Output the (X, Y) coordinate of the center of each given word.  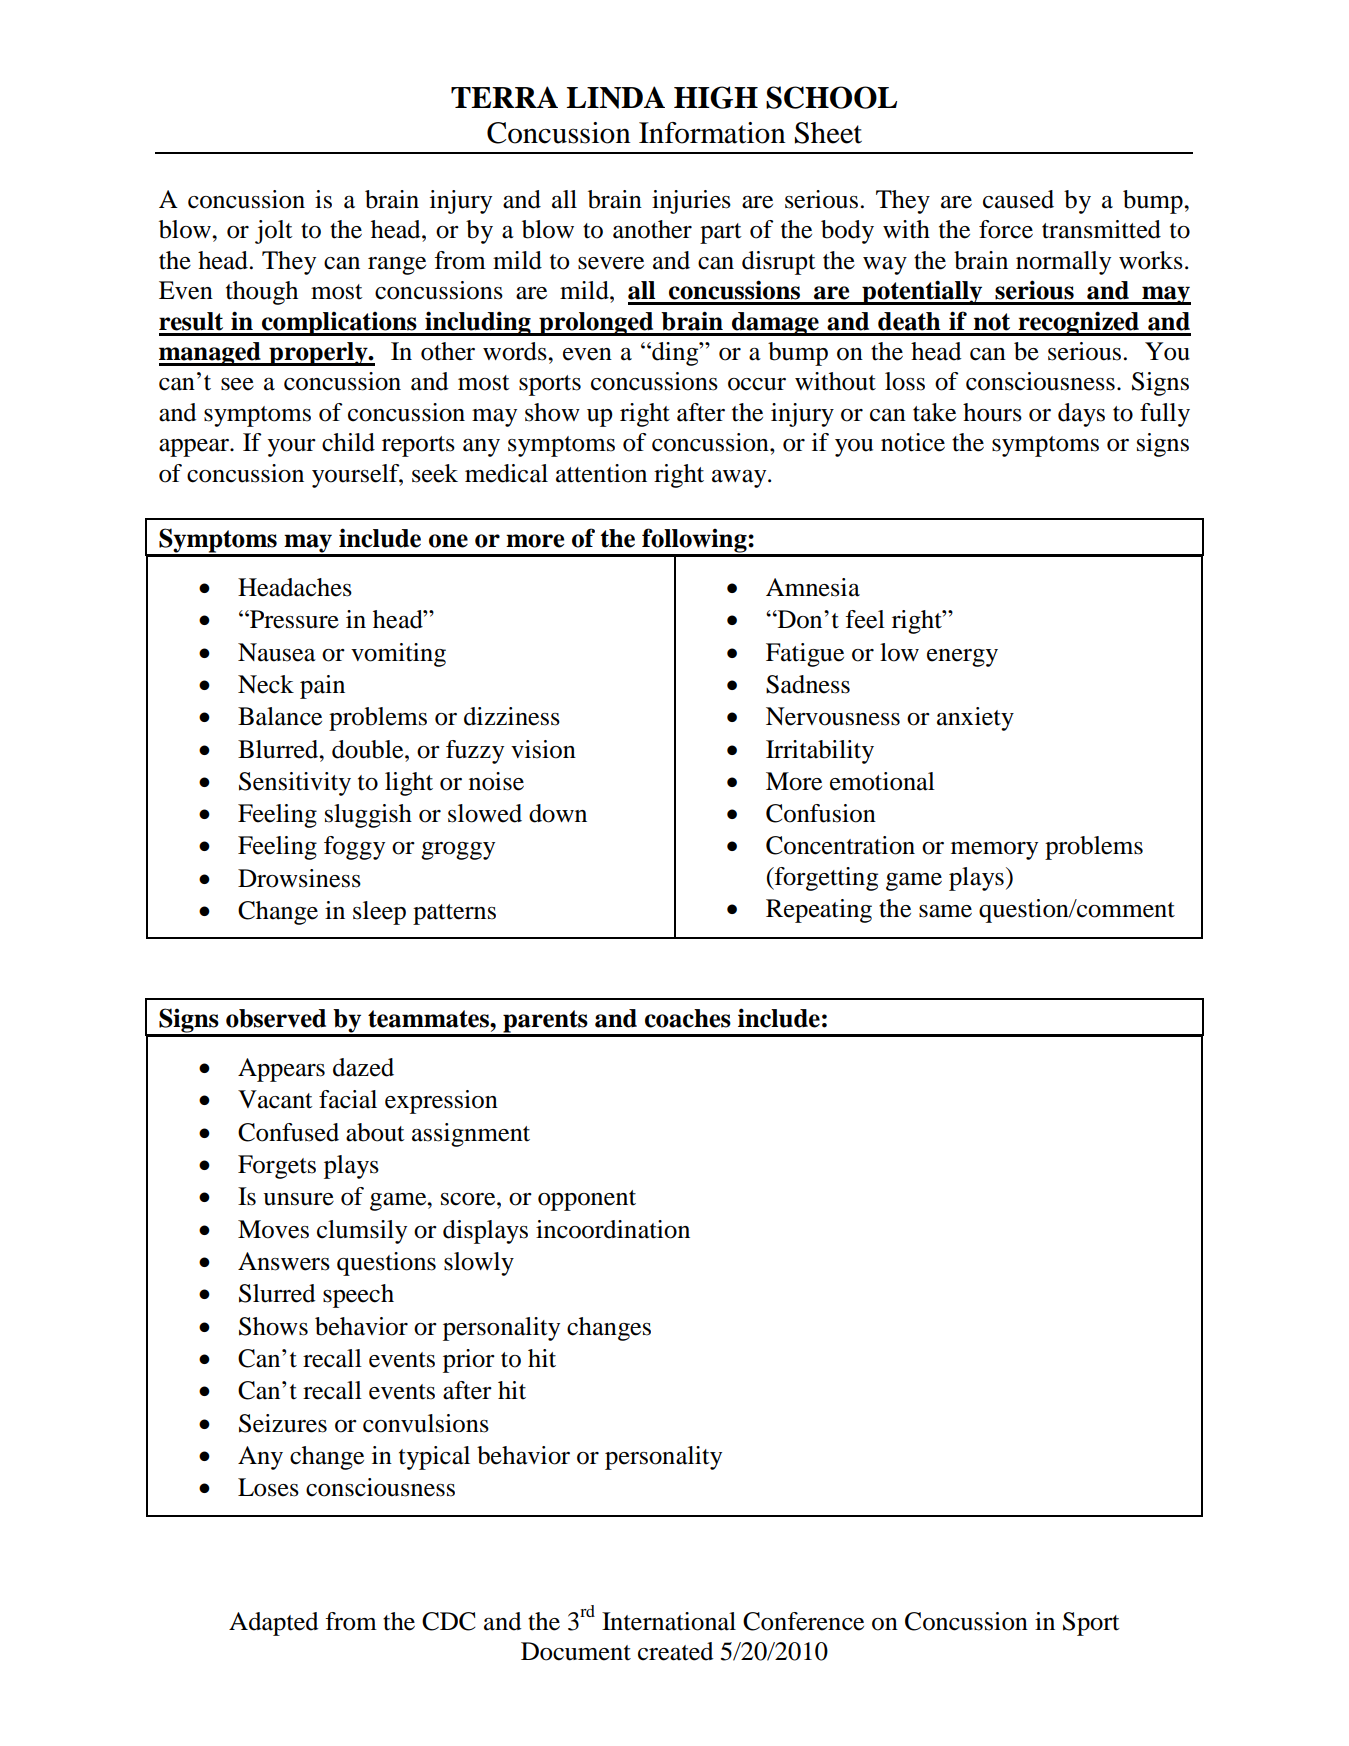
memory (994, 851)
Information (712, 133)
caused (1018, 199)
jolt (274, 232)
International (669, 1621)
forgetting (825, 879)
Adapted (273, 1624)
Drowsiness (299, 878)
